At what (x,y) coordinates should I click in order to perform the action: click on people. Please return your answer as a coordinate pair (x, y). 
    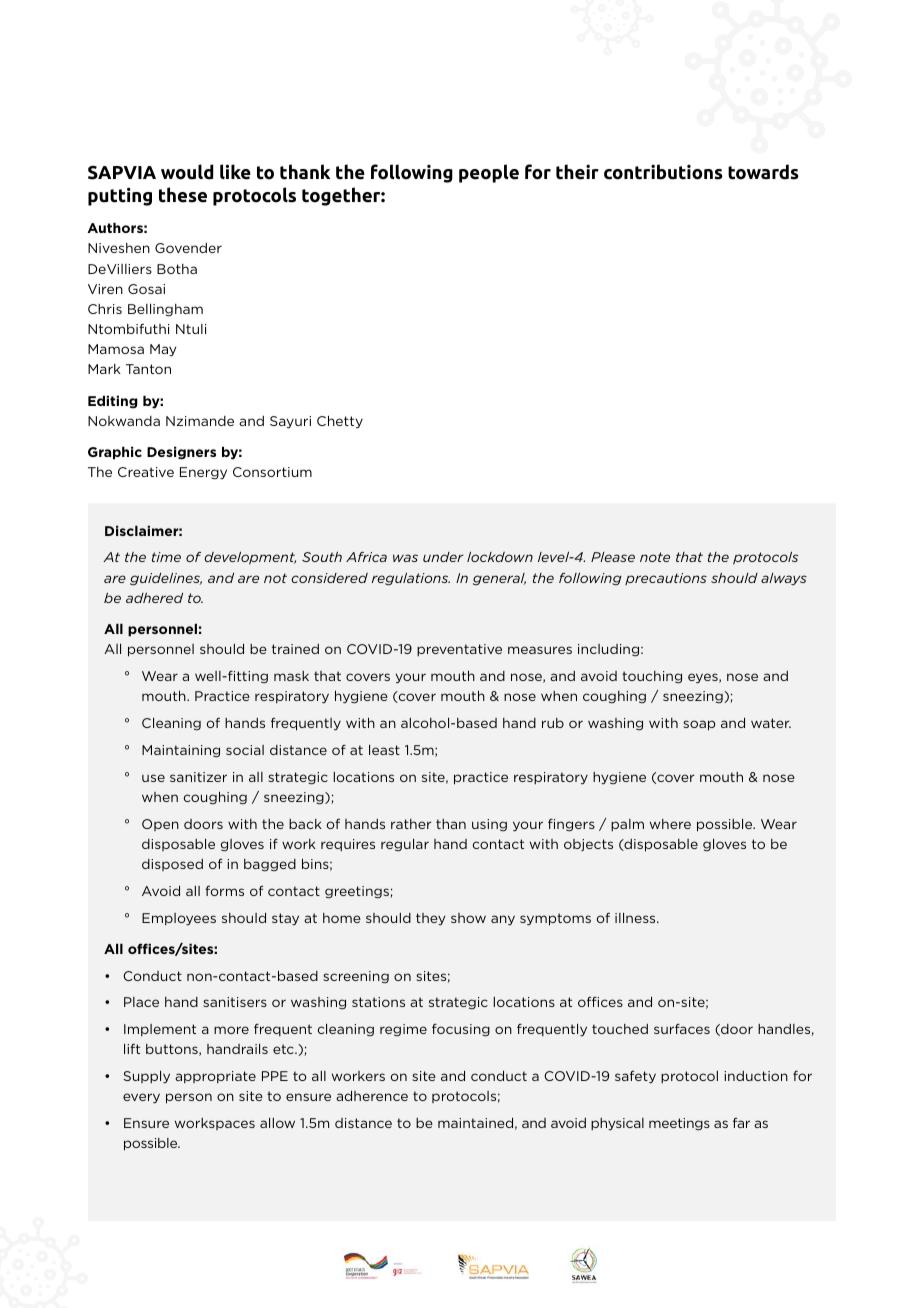
    Looking at the image, I should click on (489, 173).
